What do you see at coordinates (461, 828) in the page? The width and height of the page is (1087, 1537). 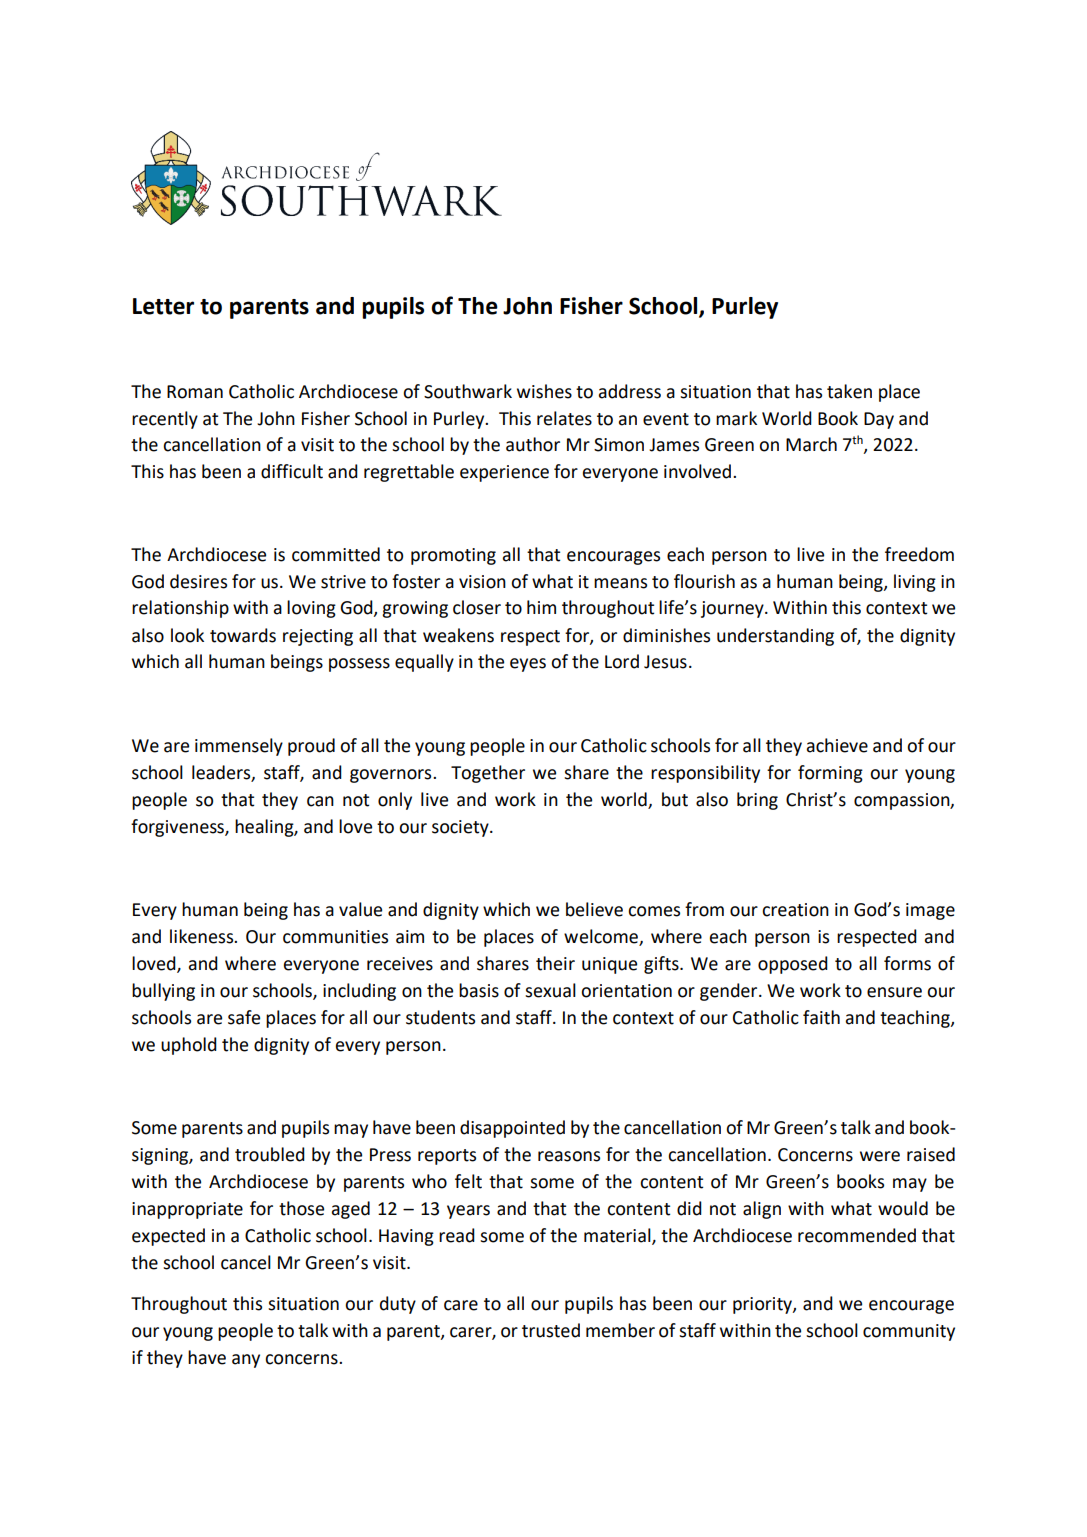 I see `society` at bounding box center [461, 828].
